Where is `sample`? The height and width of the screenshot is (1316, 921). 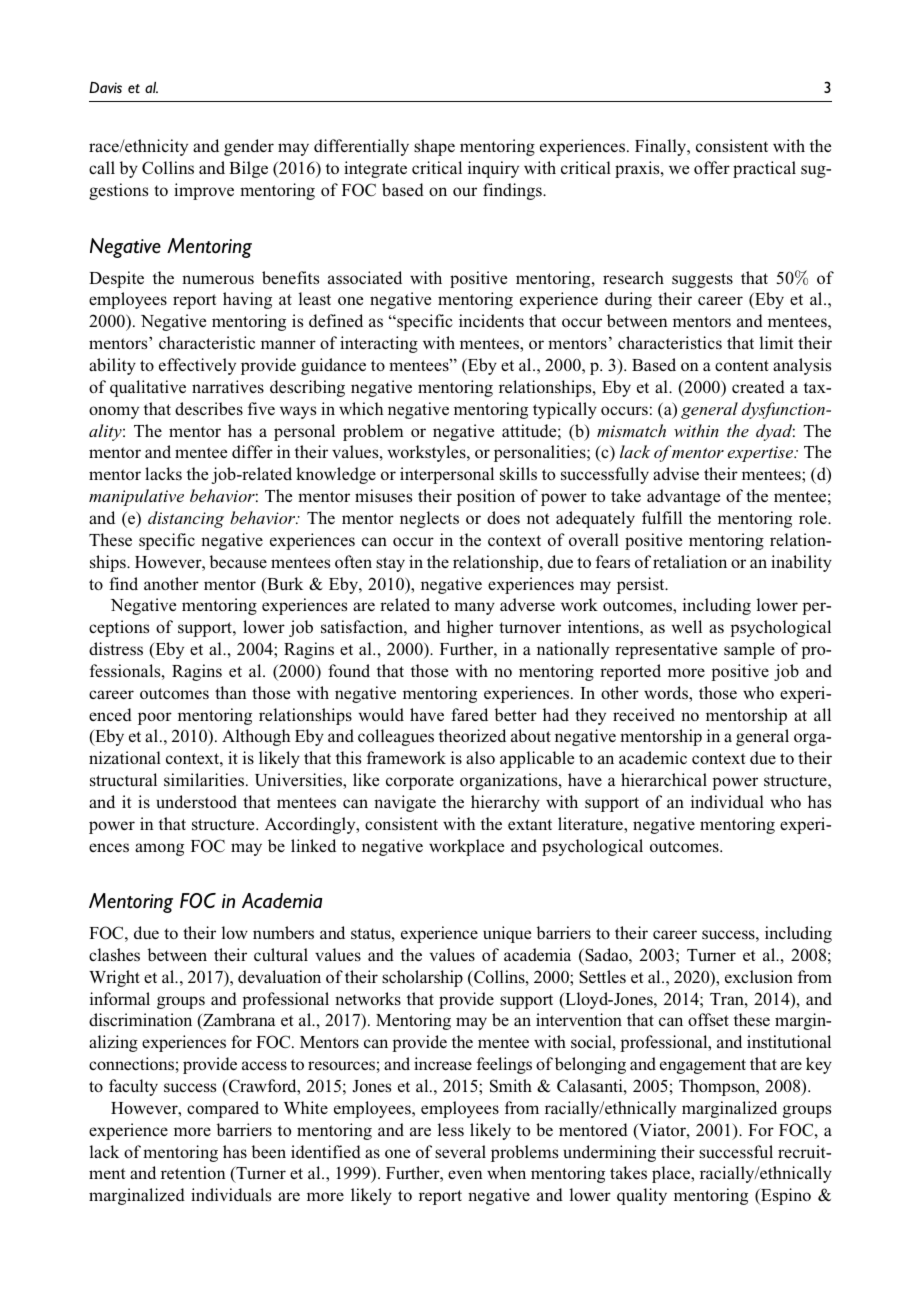
sample is located at coordinates (749, 650).
